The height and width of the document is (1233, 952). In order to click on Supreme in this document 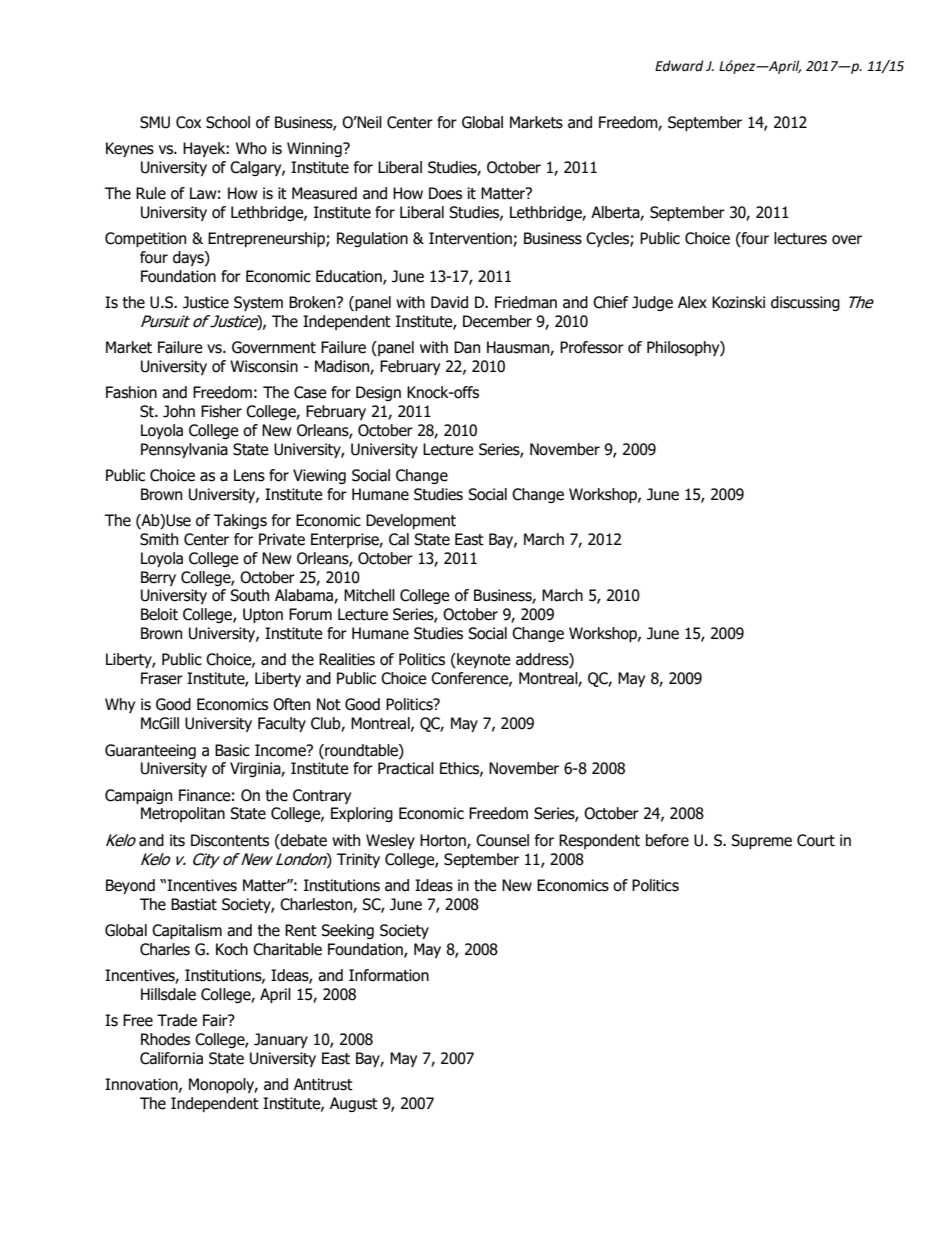, I will do `click(761, 841)`.
